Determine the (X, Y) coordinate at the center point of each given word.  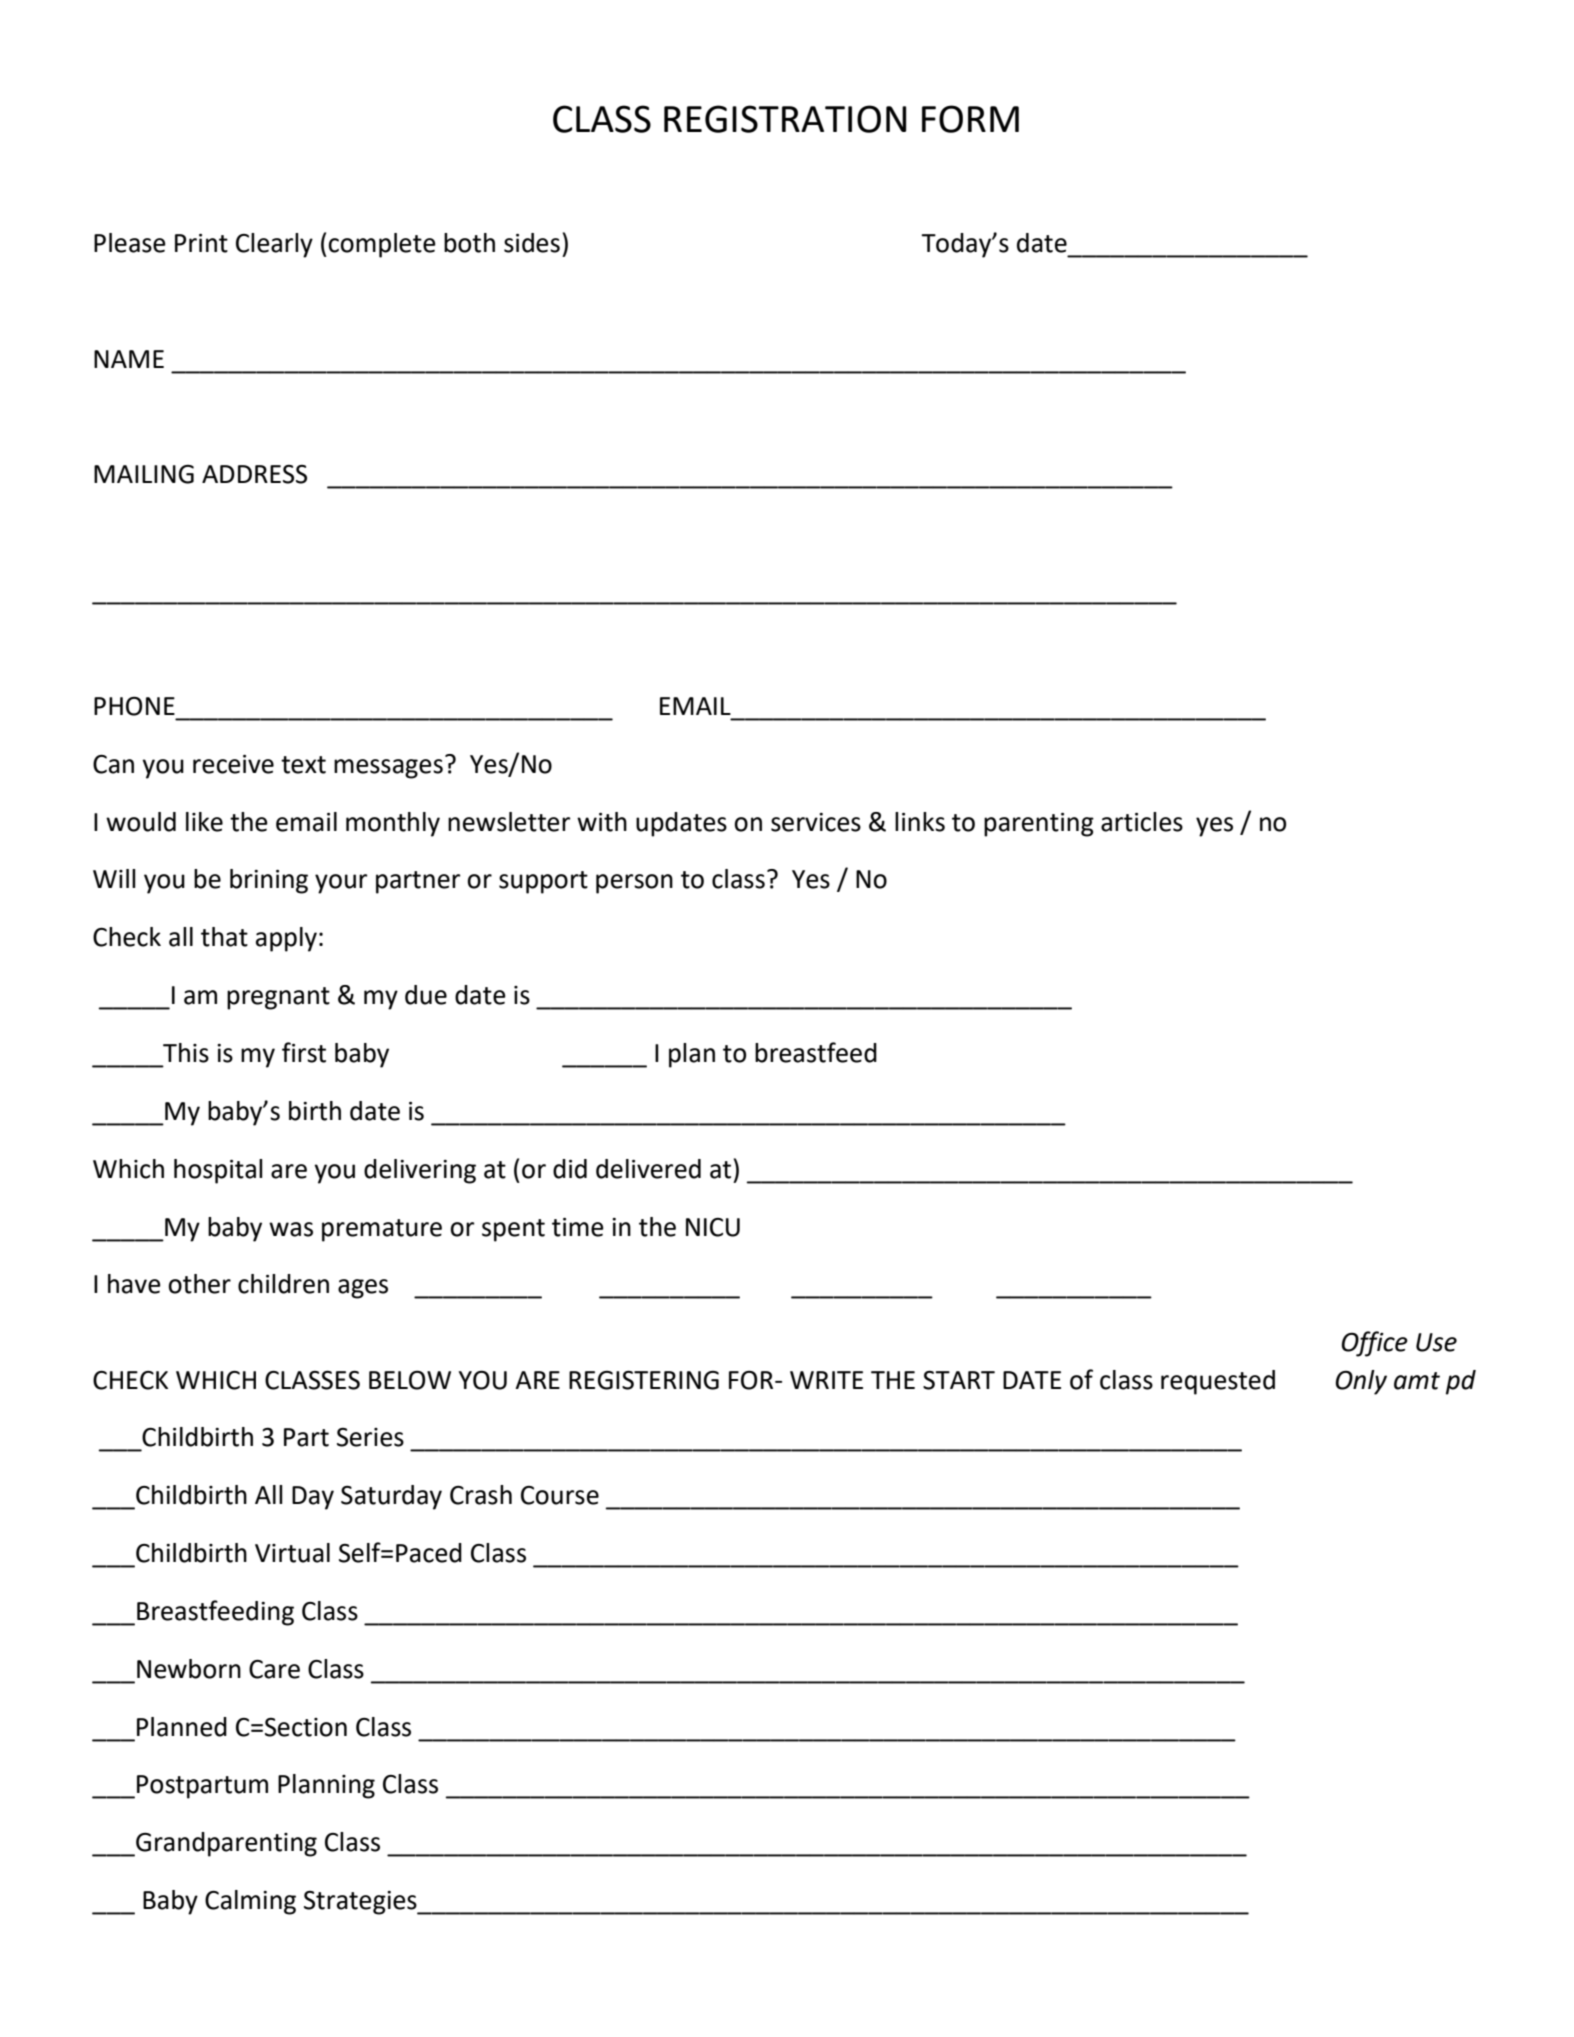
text (303, 765)
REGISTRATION (785, 119)
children (283, 1284)
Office (1374, 1344)
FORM (970, 119)
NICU (713, 1227)
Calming (250, 1902)
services (816, 822)
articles (1142, 822)
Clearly (274, 245)
